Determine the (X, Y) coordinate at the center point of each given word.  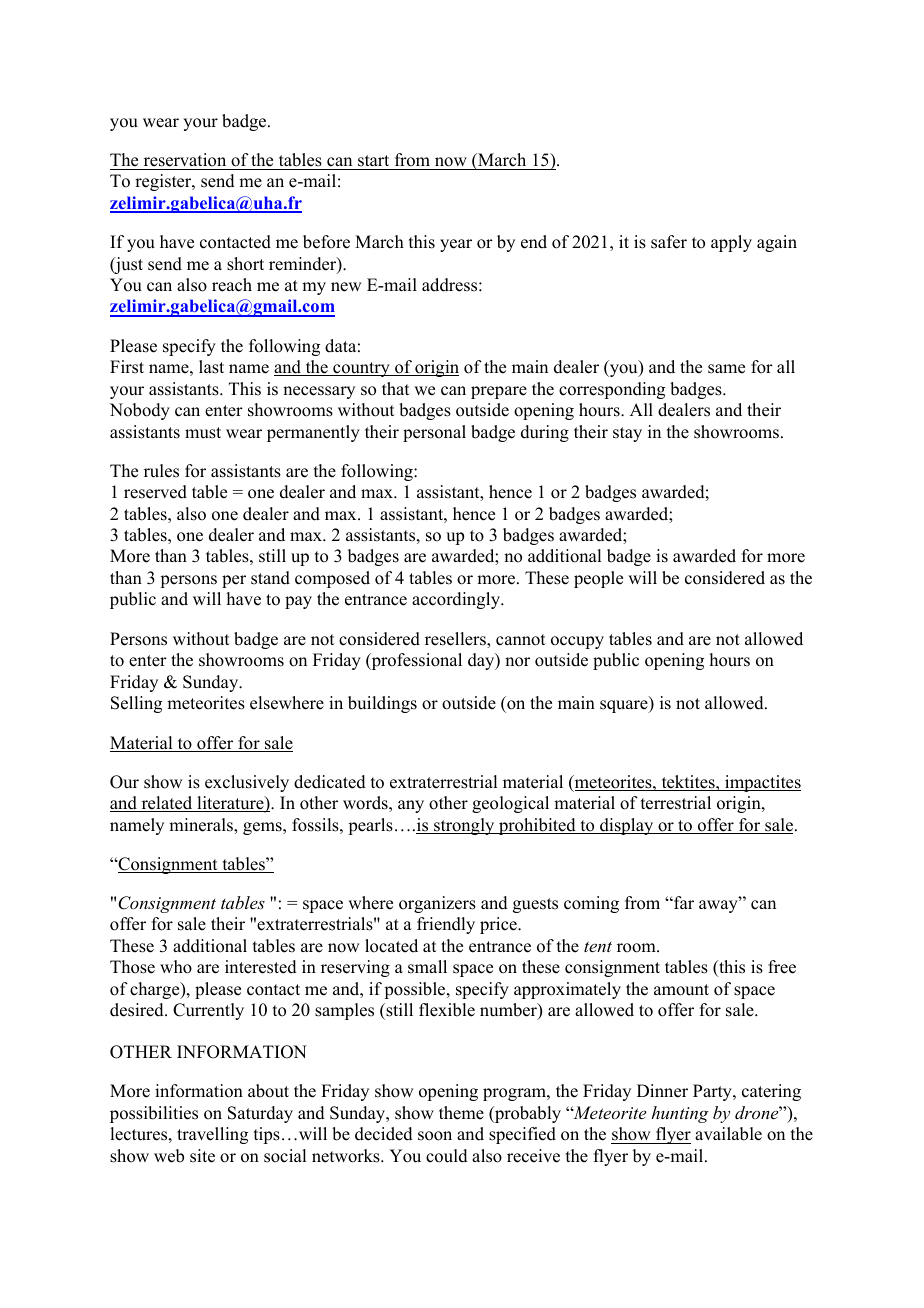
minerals (202, 825)
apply (731, 243)
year (456, 245)
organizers (437, 904)
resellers (456, 639)
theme (461, 1113)
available (728, 1134)
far (683, 902)
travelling (212, 1135)
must (203, 433)
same (726, 369)
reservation (185, 160)
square (625, 706)
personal (434, 433)
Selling (136, 704)
